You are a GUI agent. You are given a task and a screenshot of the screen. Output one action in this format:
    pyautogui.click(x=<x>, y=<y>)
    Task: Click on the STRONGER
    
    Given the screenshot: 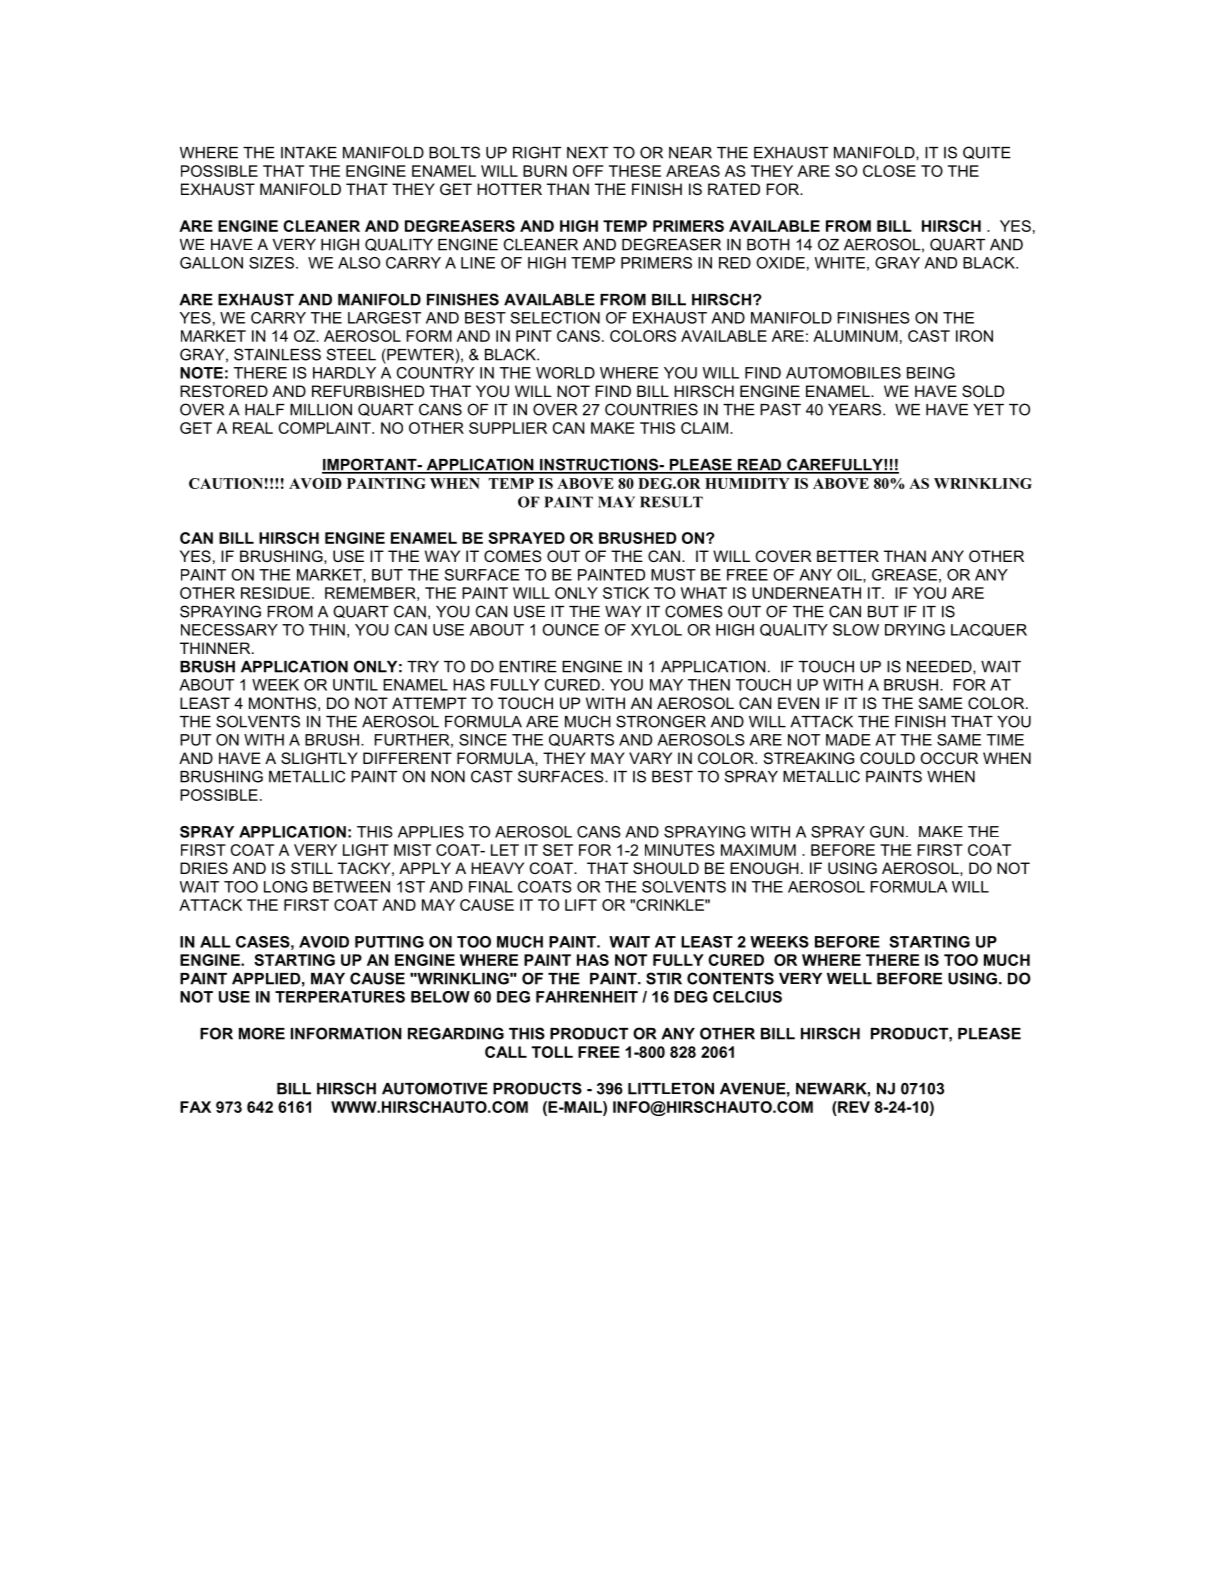 What is the action you would take?
    pyautogui.click(x=661, y=721)
